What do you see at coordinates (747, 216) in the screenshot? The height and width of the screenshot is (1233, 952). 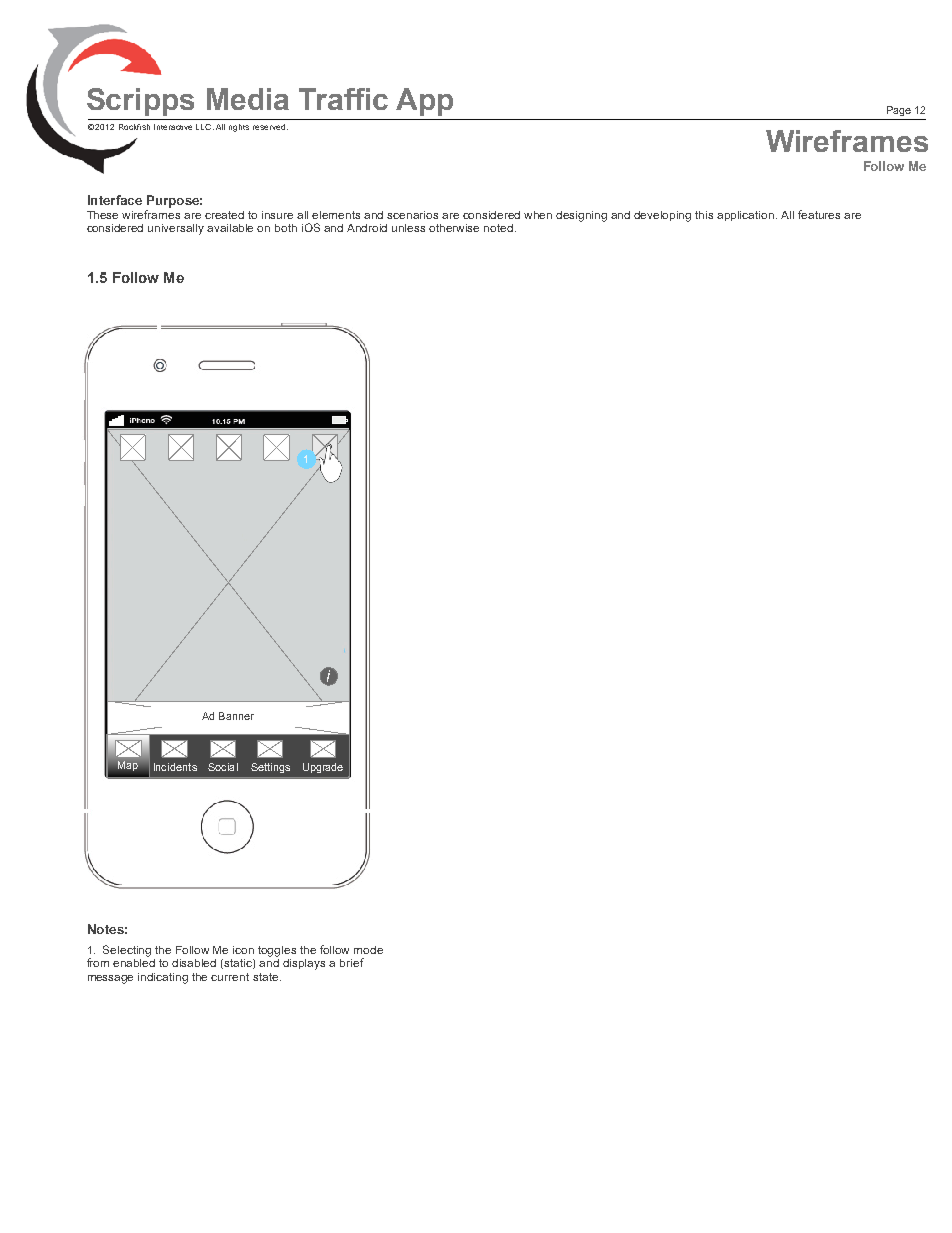 I see `application` at bounding box center [747, 216].
